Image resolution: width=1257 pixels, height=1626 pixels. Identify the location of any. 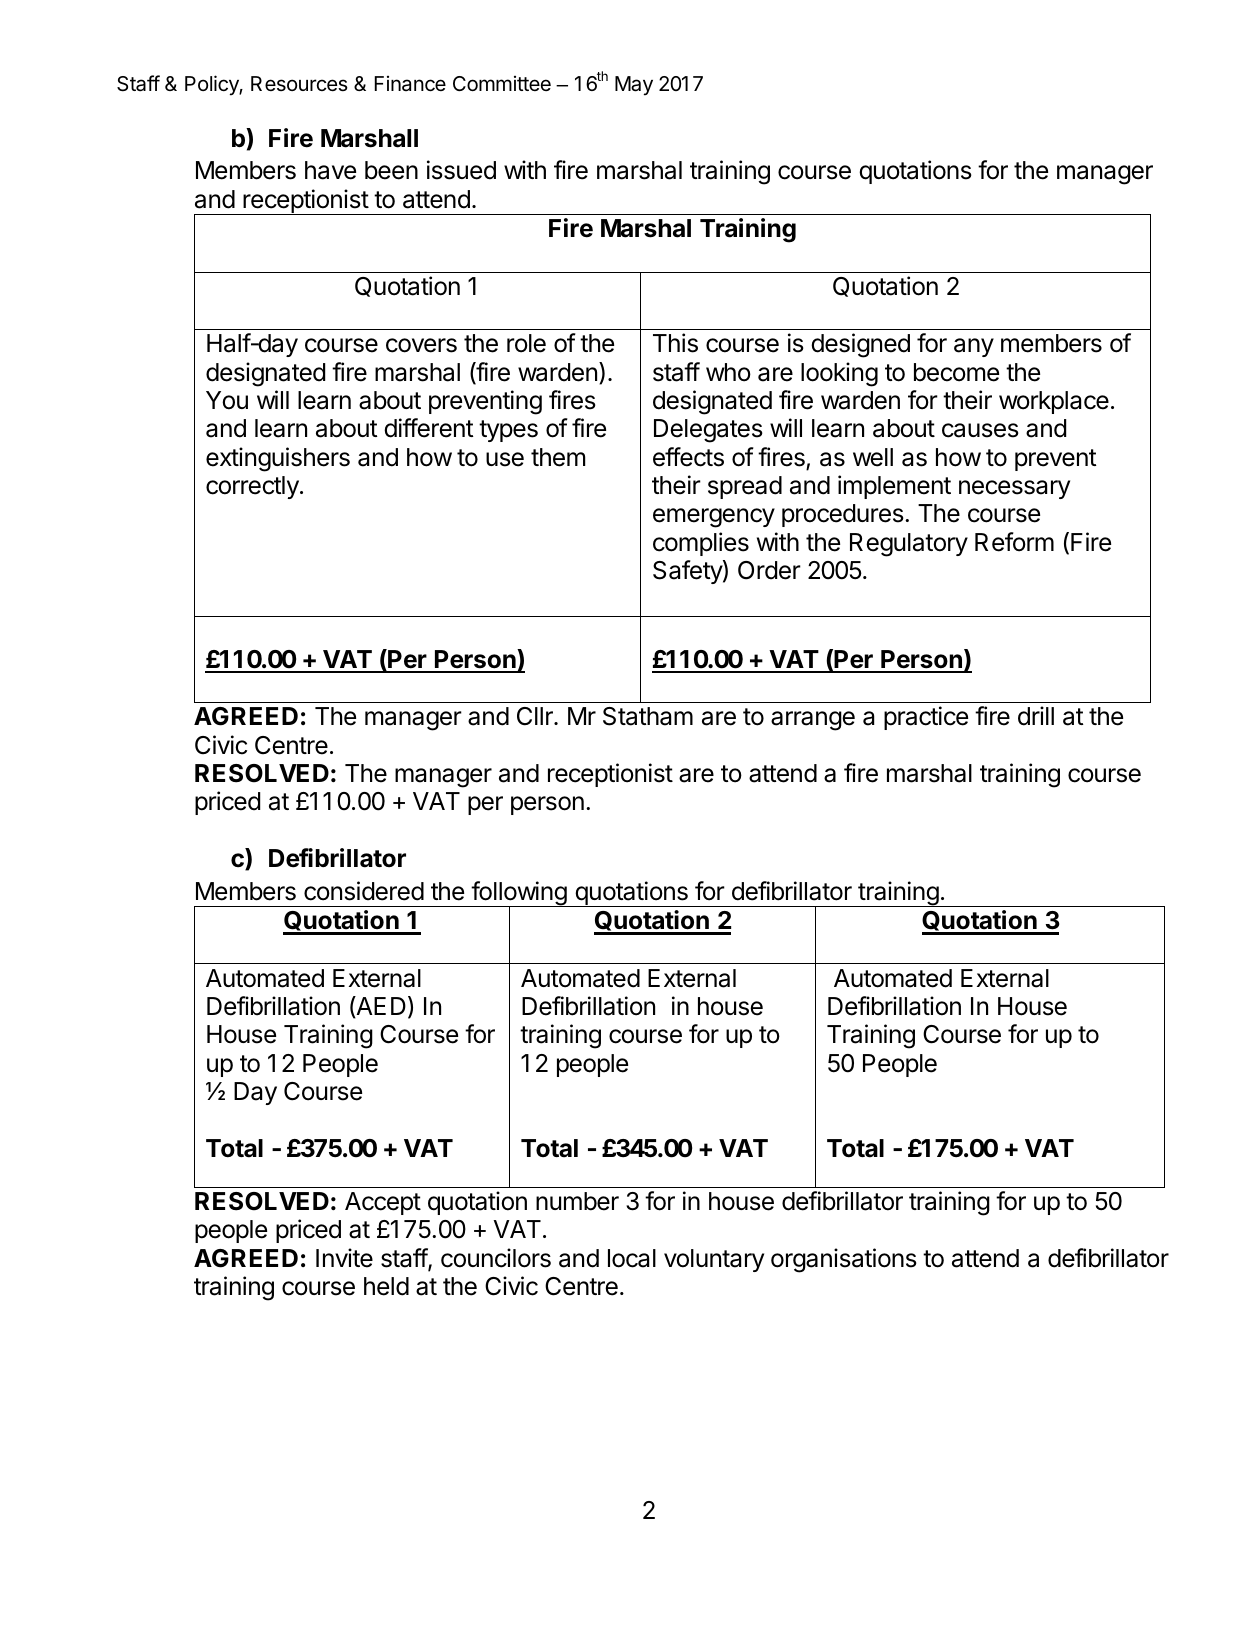
(974, 347).
